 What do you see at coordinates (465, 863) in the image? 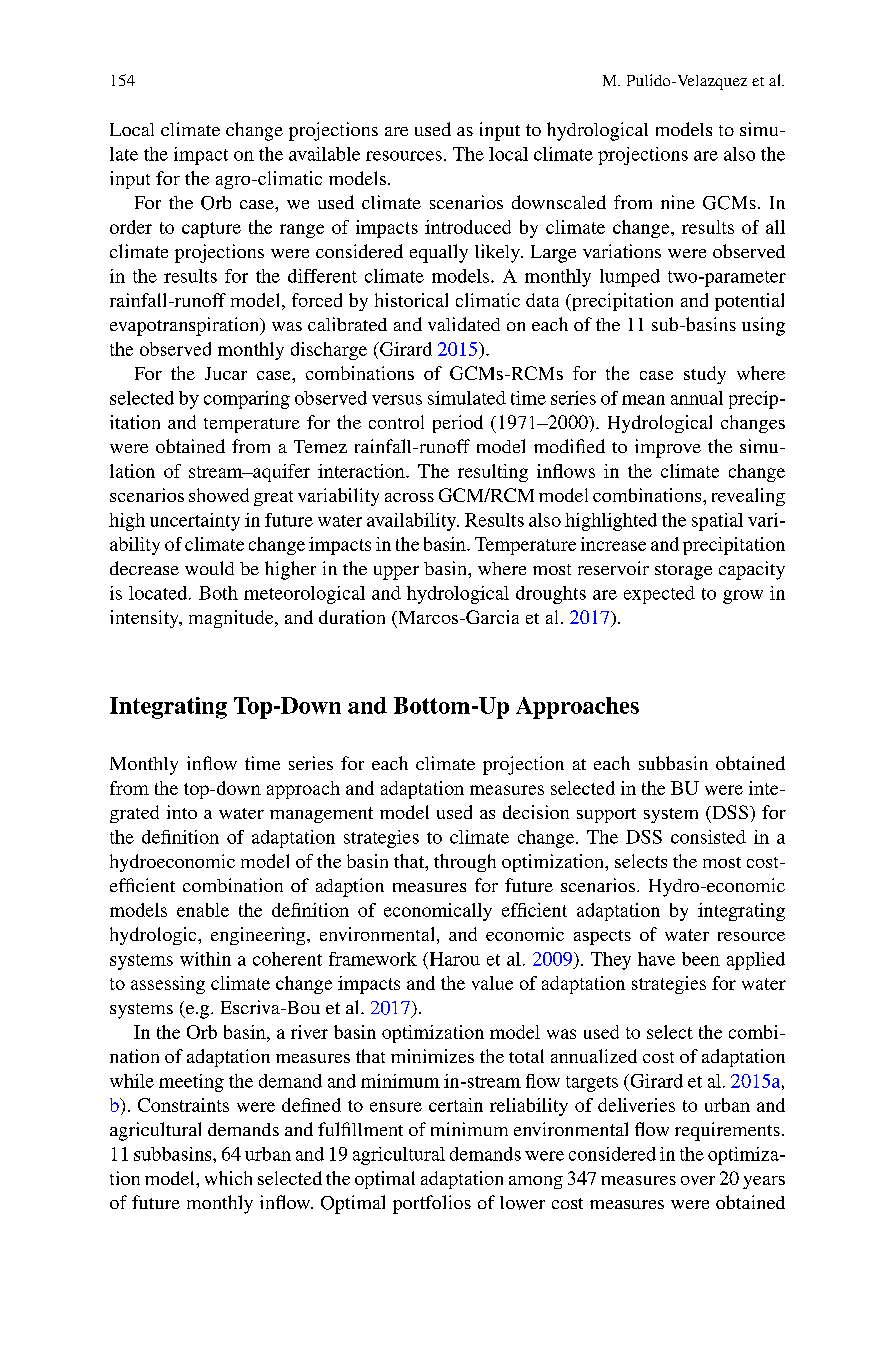
I see `through` at bounding box center [465, 863].
